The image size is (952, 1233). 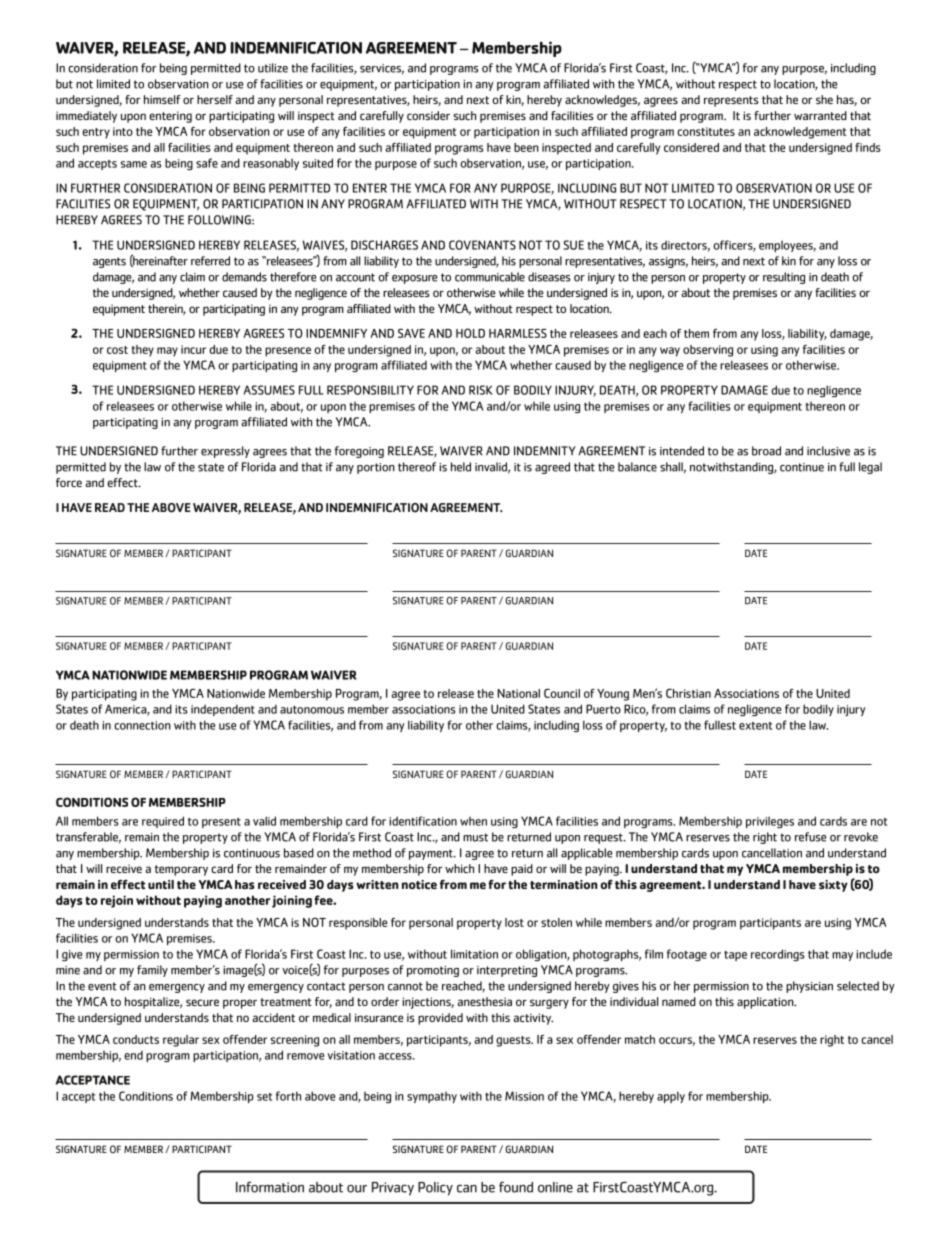 I want to click on broad, so click(x=766, y=451).
